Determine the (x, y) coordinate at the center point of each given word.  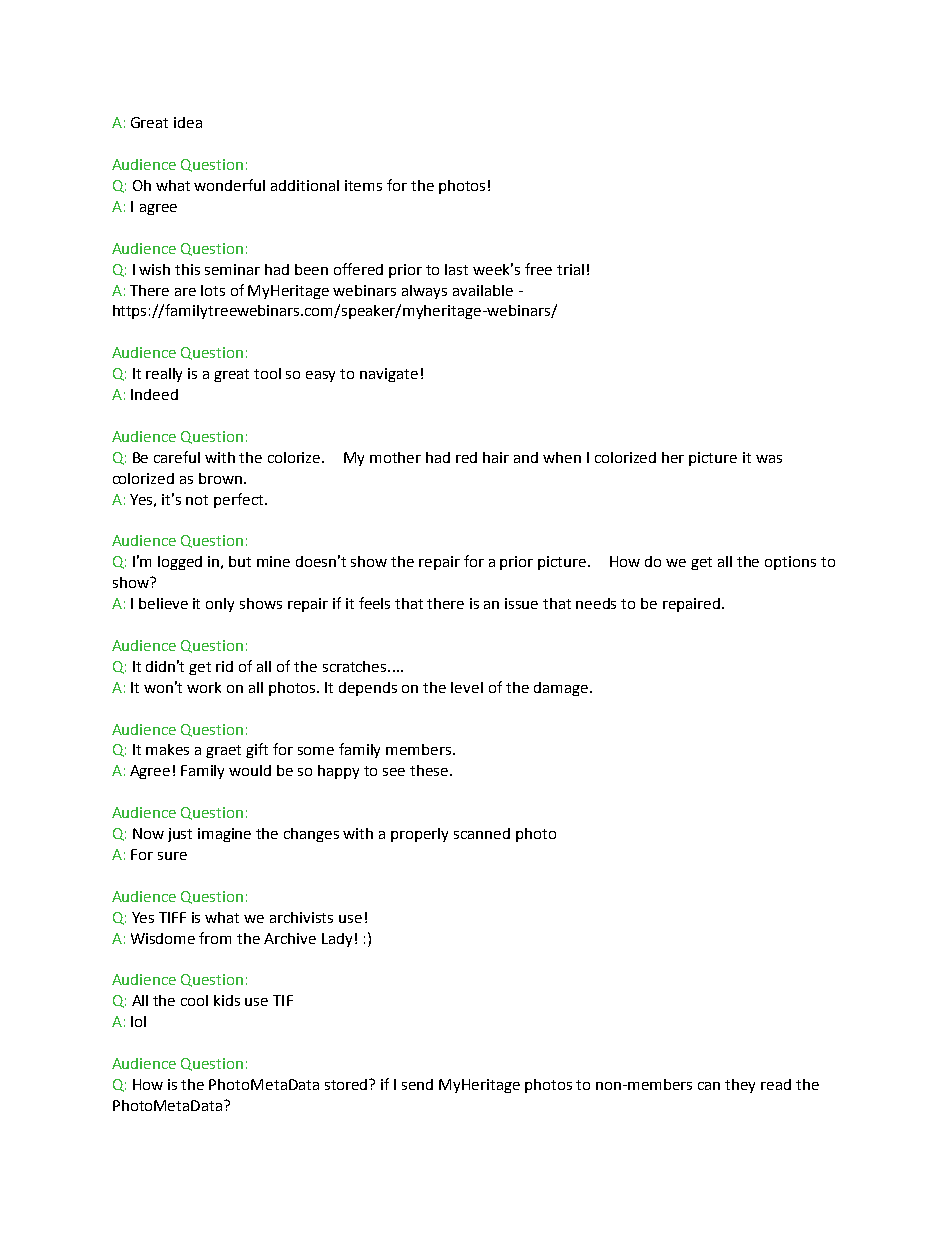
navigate (389, 375)
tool (267, 373)
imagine (224, 835)
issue (521, 603)
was (769, 459)
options (790, 563)
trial (570, 269)
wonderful (229, 185)
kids (227, 1000)
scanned (482, 833)
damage (561, 689)
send (417, 1084)
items (363, 185)
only (220, 605)
